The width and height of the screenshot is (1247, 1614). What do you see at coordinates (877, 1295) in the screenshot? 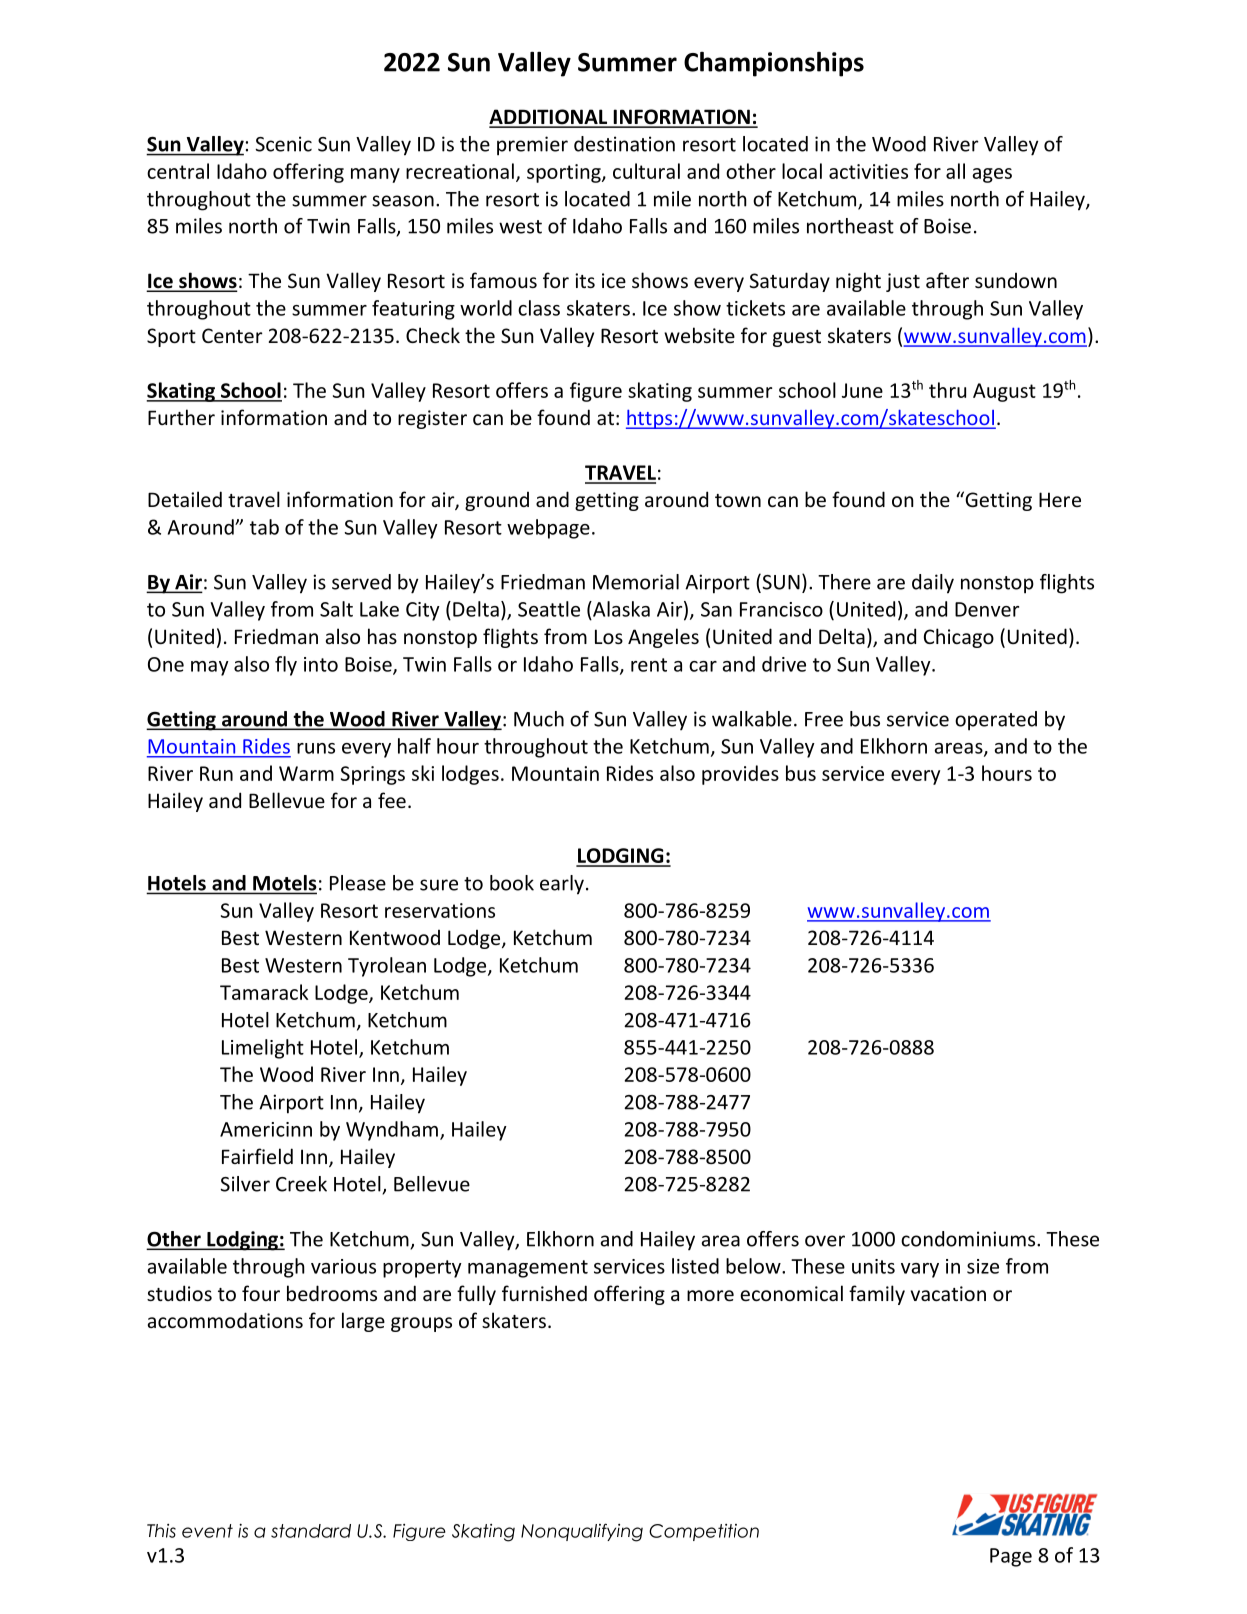
I see `family` at bounding box center [877, 1295].
